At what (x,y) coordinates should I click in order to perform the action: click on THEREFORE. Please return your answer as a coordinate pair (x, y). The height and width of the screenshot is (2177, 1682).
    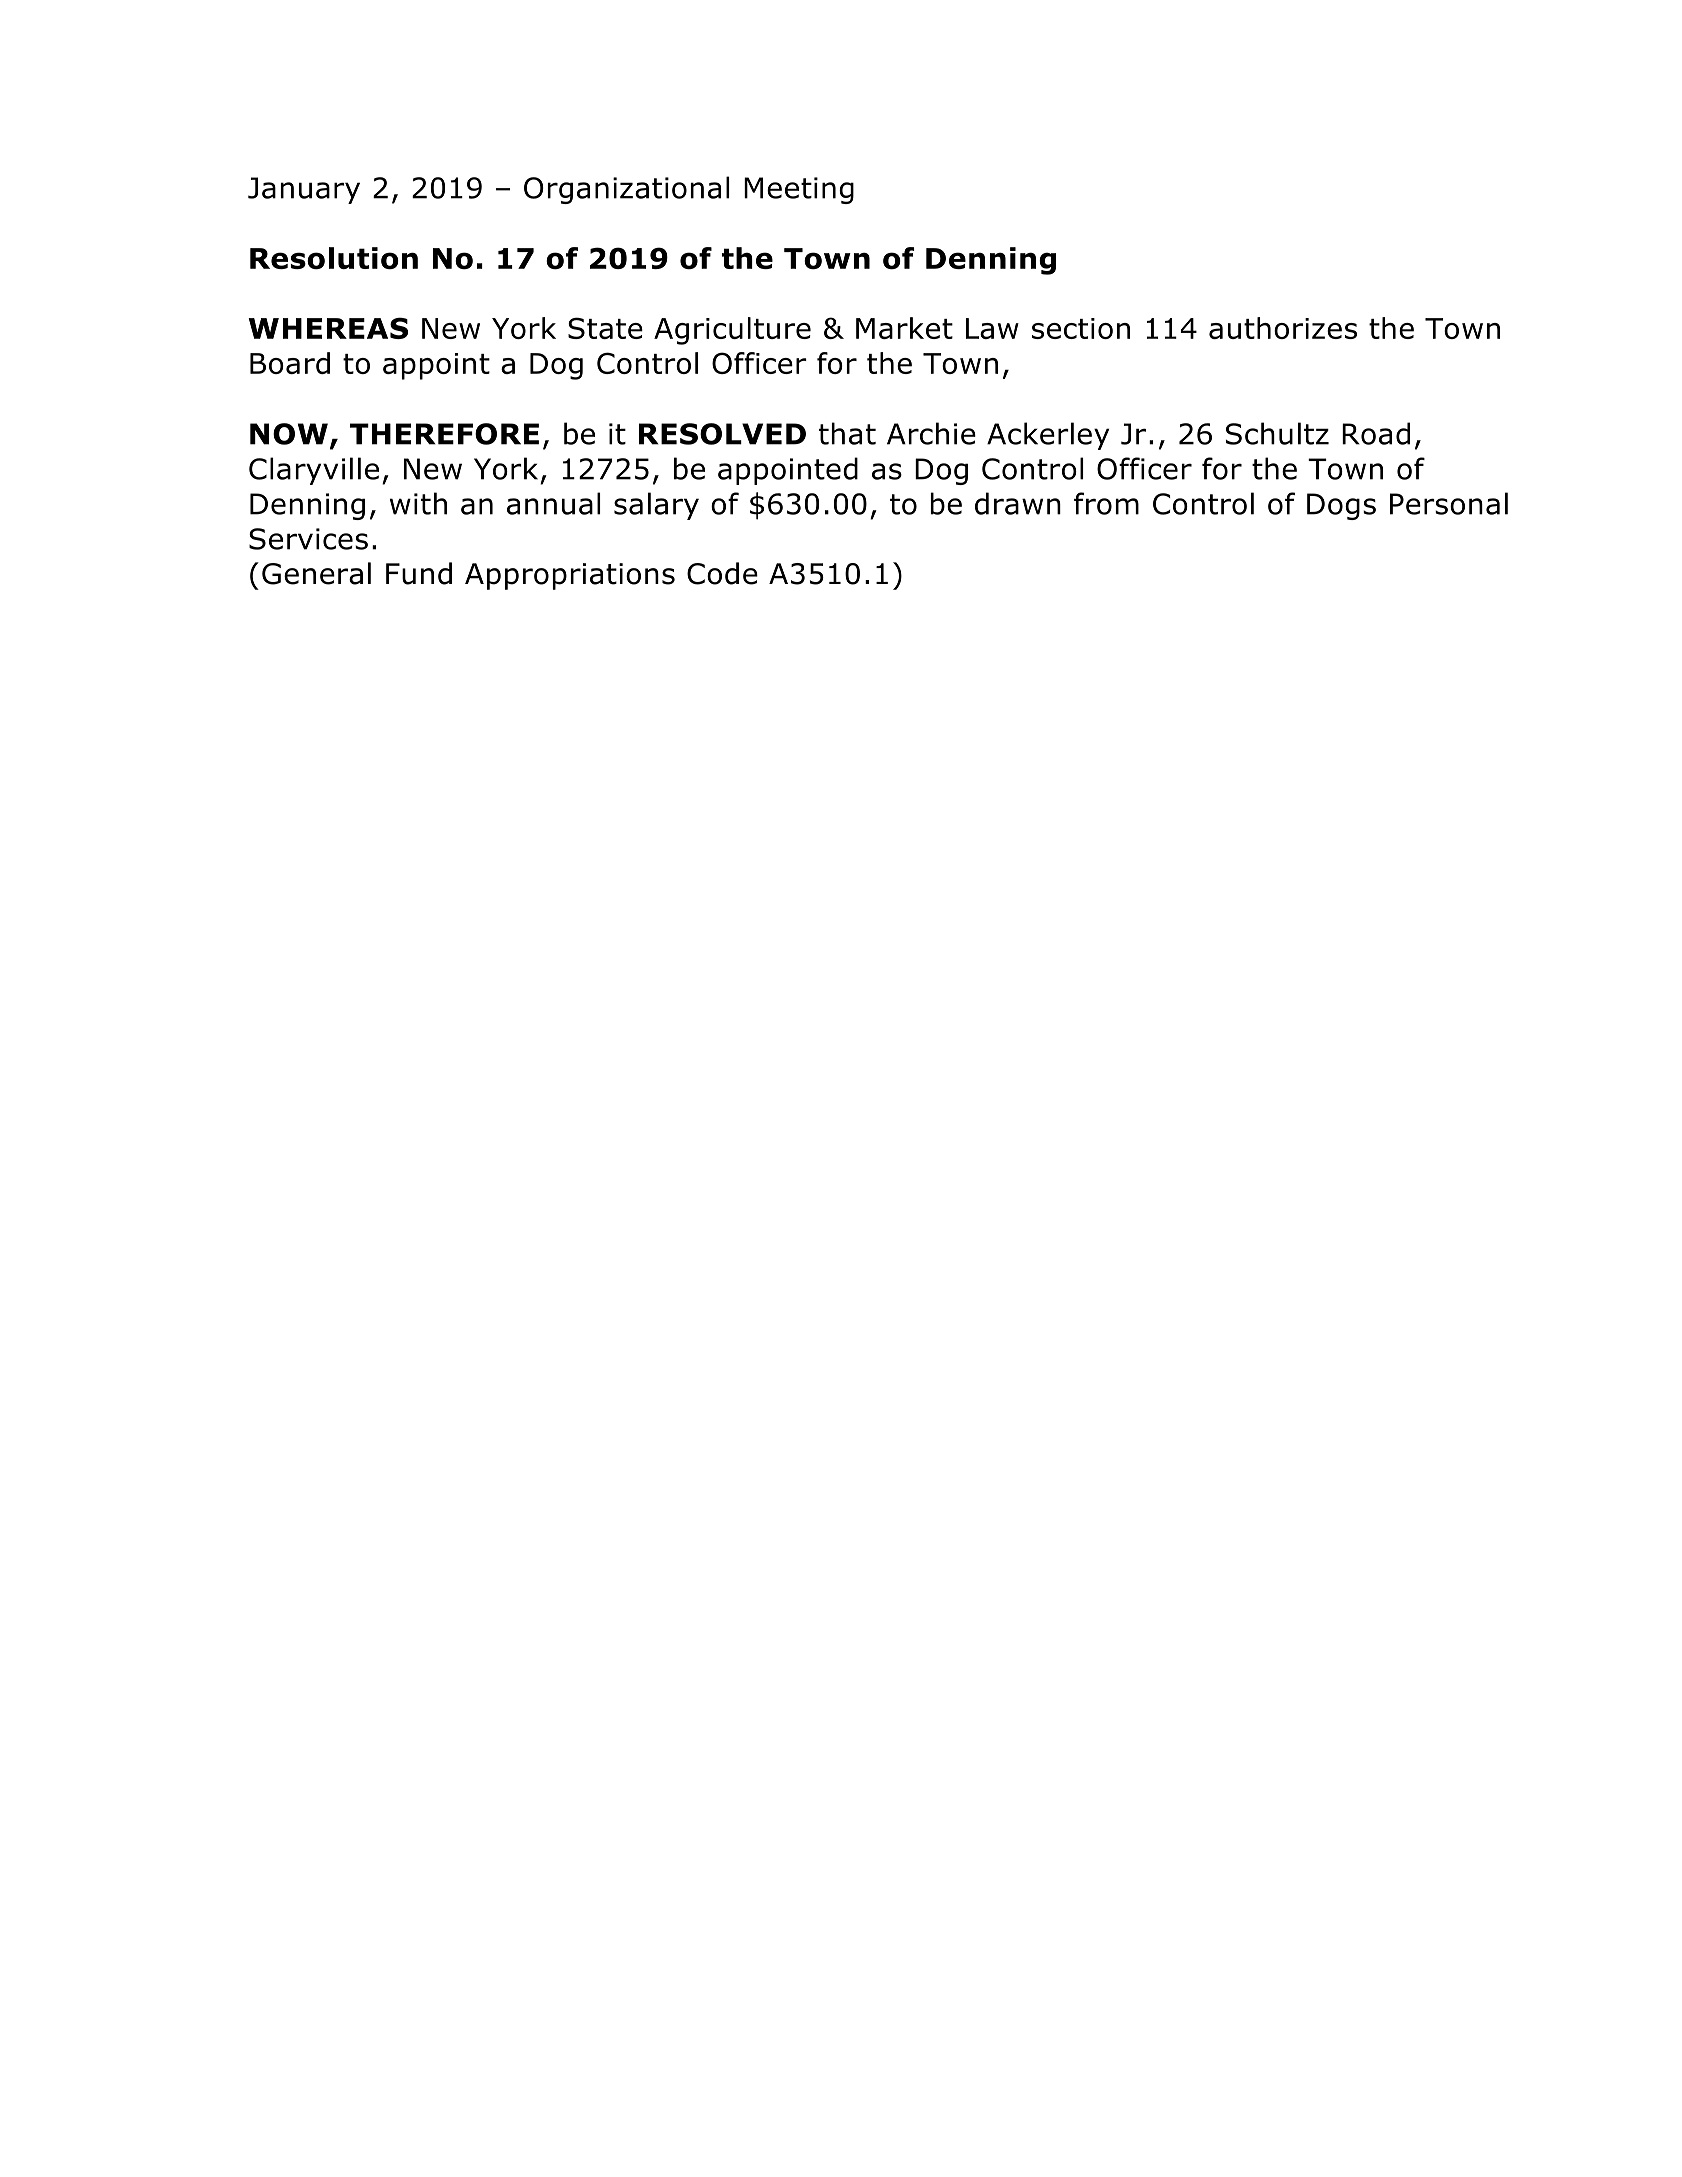
    Looking at the image, I should click on (444, 434).
